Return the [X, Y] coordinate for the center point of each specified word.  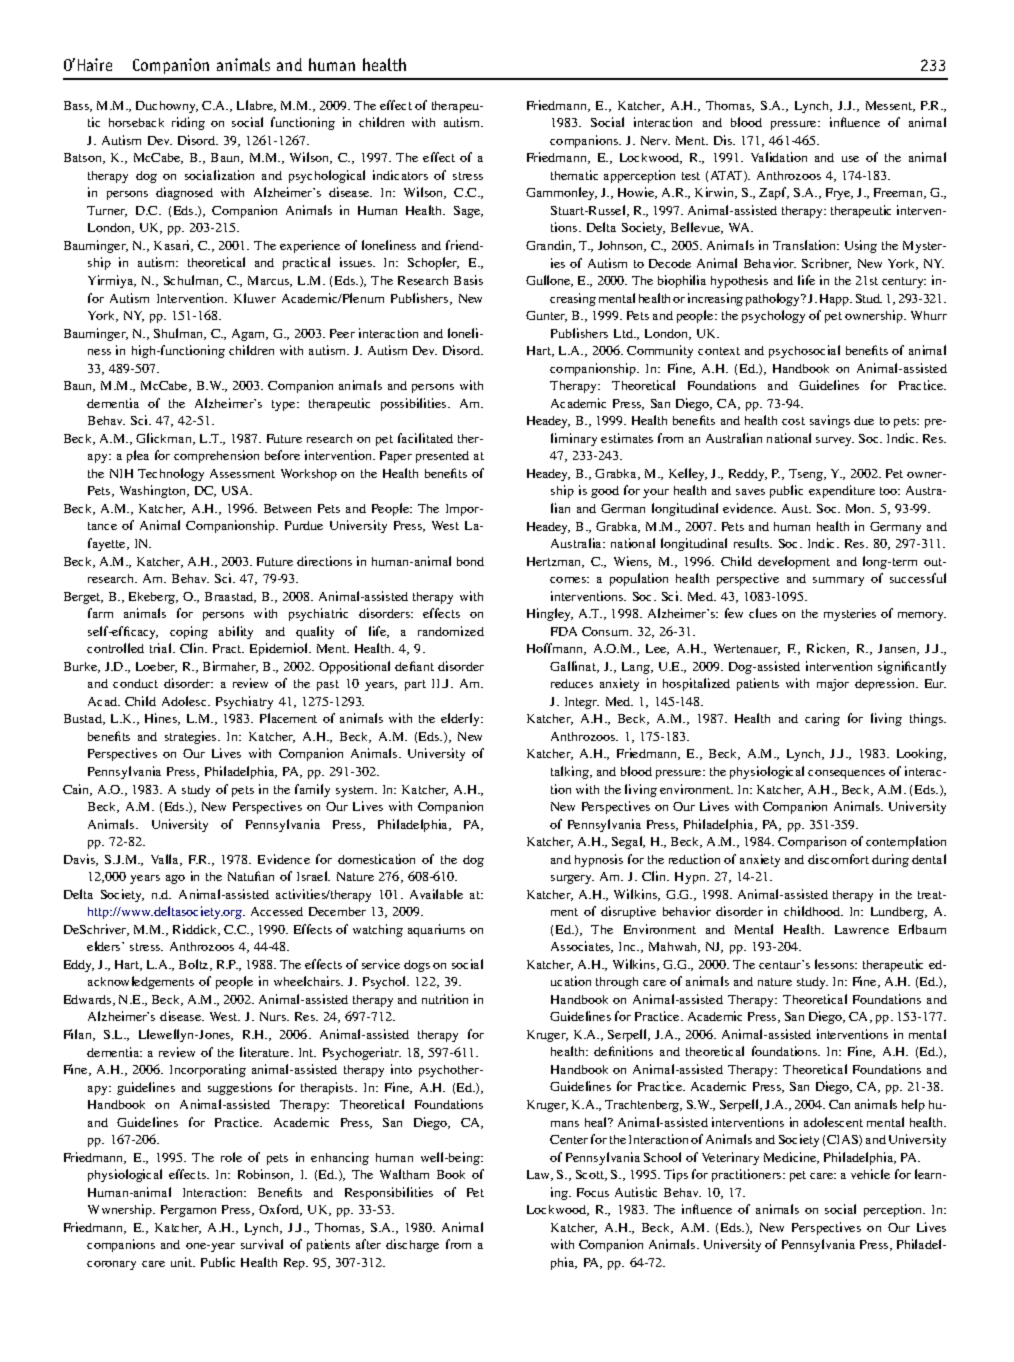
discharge [412, 1245]
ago [175, 879]
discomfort [838, 859]
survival [262, 1244]
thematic [574, 175]
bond [470, 561]
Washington [154, 491]
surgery [572, 879]
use [850, 159]
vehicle [870, 1174]
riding [188, 123]
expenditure [842, 491]
